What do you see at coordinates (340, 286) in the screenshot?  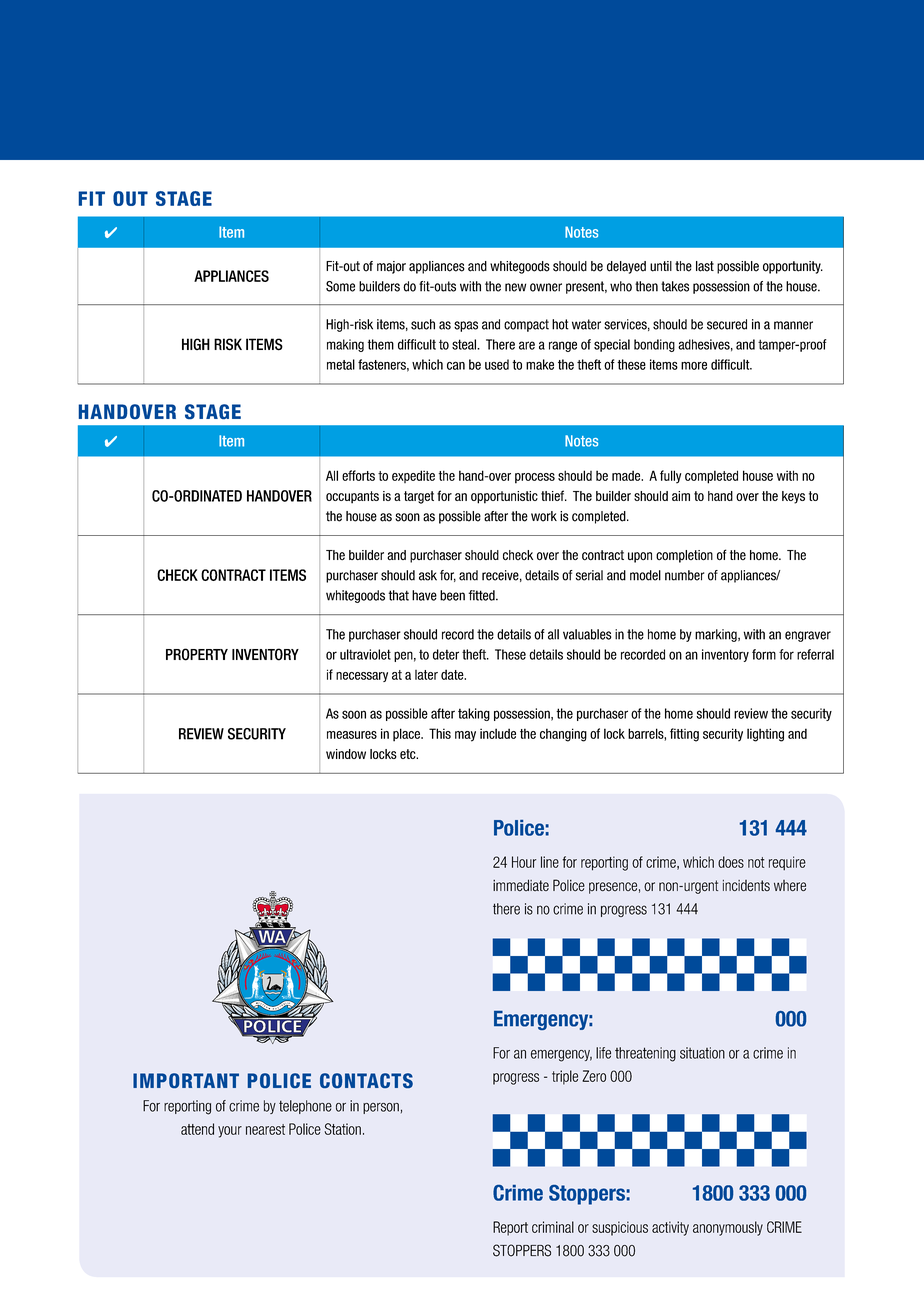 I see `Some` at bounding box center [340, 286].
